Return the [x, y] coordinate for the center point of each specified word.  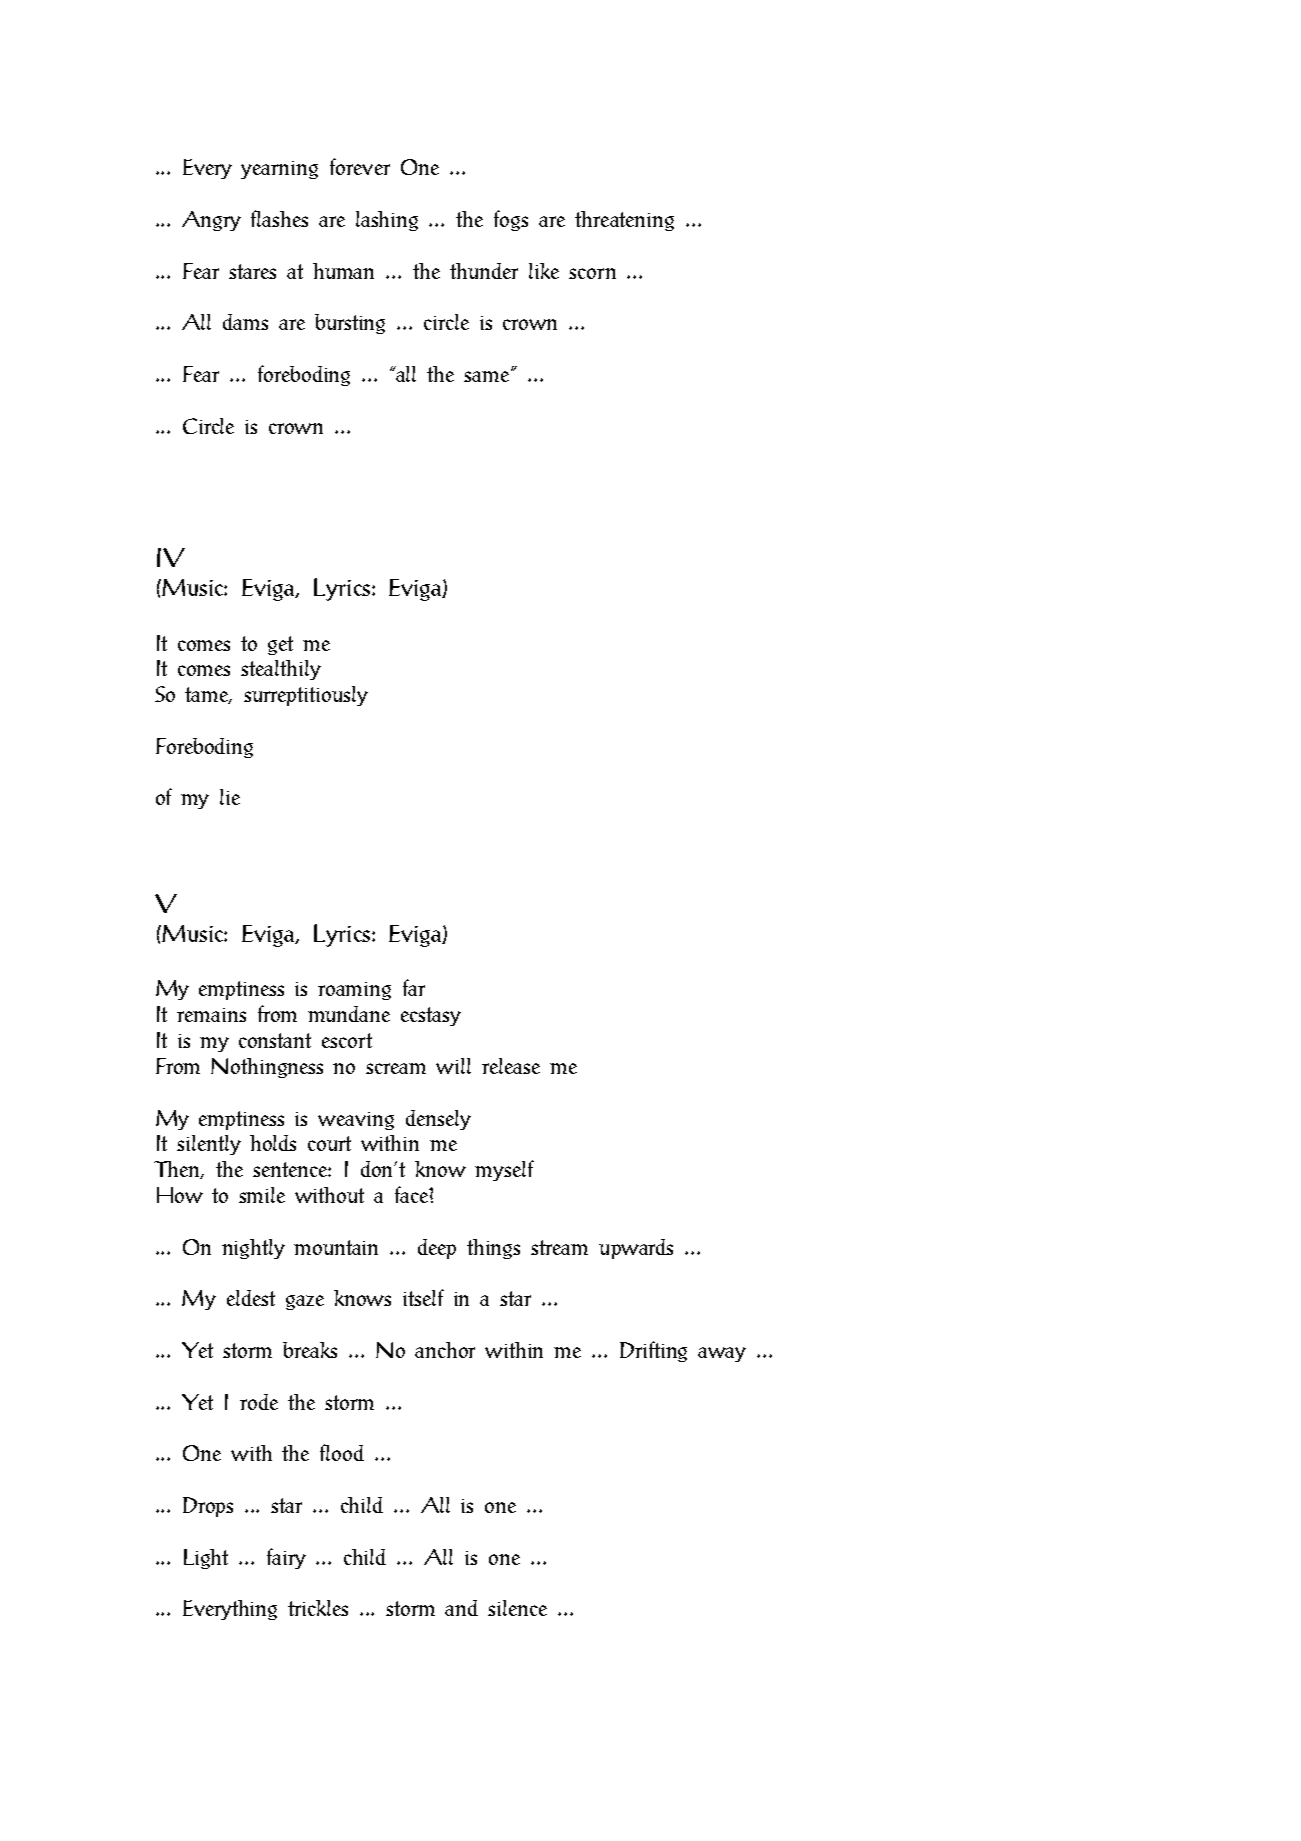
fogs [511, 220]
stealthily [281, 670]
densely [438, 1120]
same [488, 375]
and [461, 1608]
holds [273, 1143]
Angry [211, 221]
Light [206, 1559]
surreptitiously [306, 696]
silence [517, 1608]
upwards [636, 1249]
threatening [624, 221]
